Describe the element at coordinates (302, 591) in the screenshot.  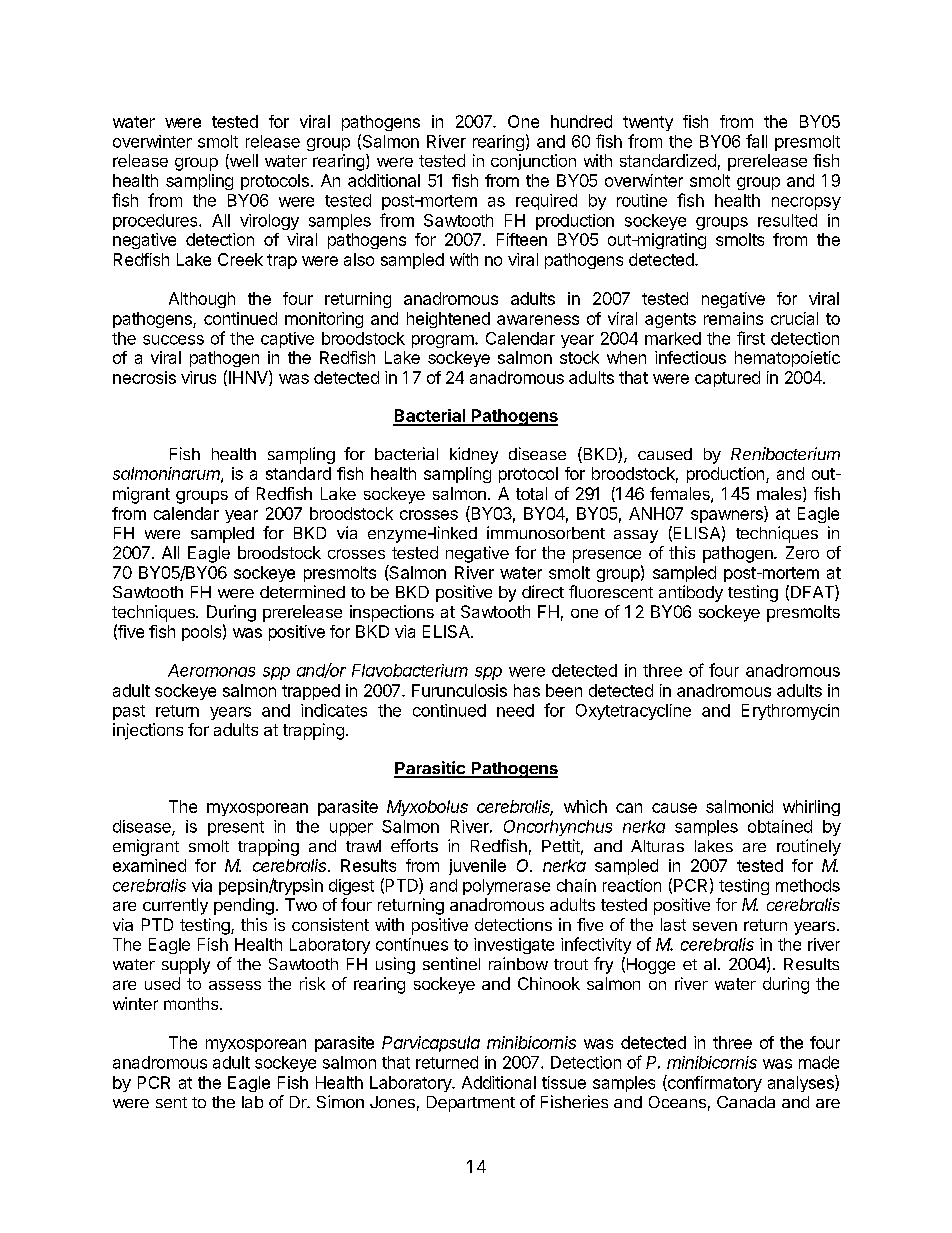
I see `determined` at that location.
